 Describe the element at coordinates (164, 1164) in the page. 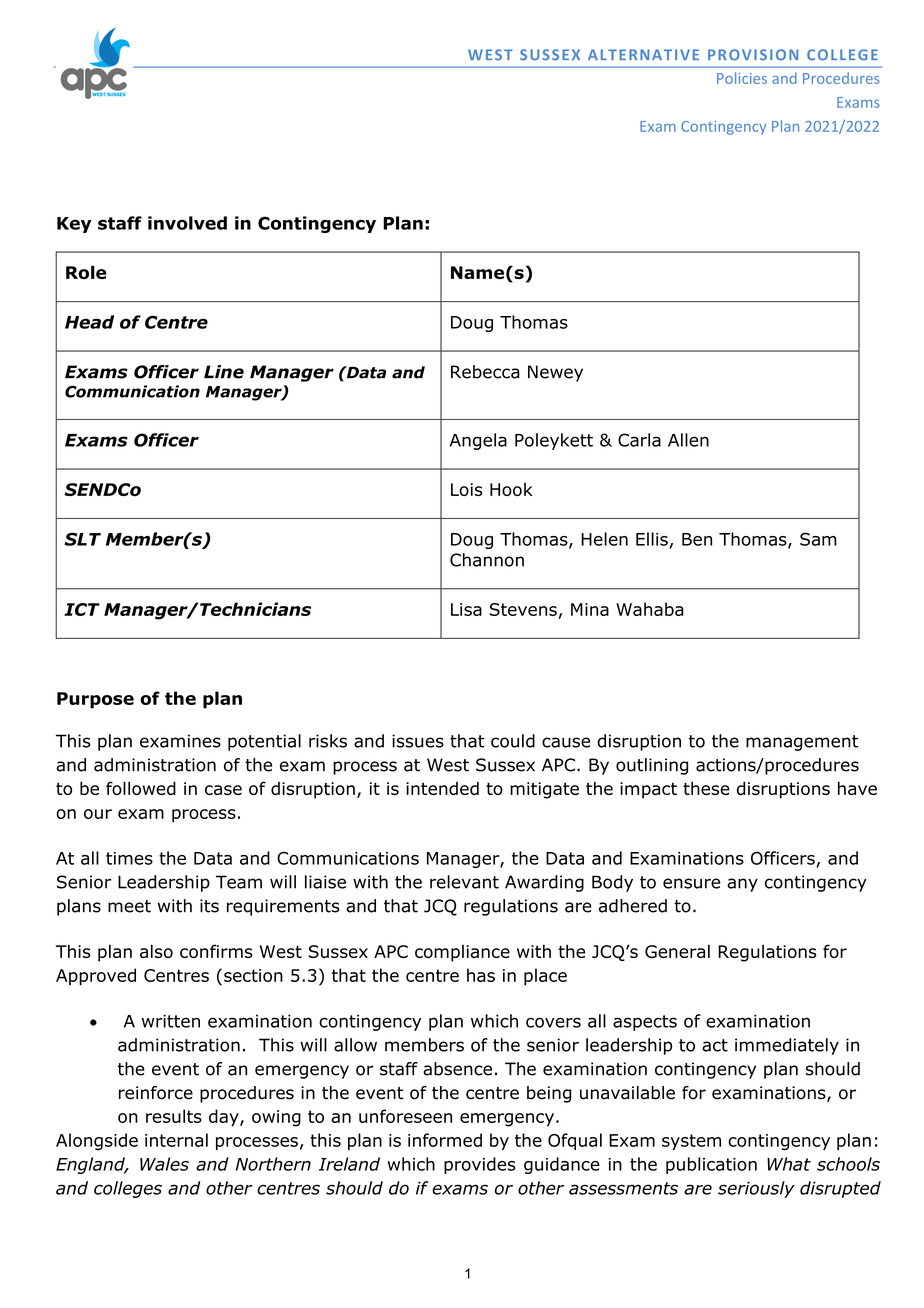

I see `Wales` at that location.
